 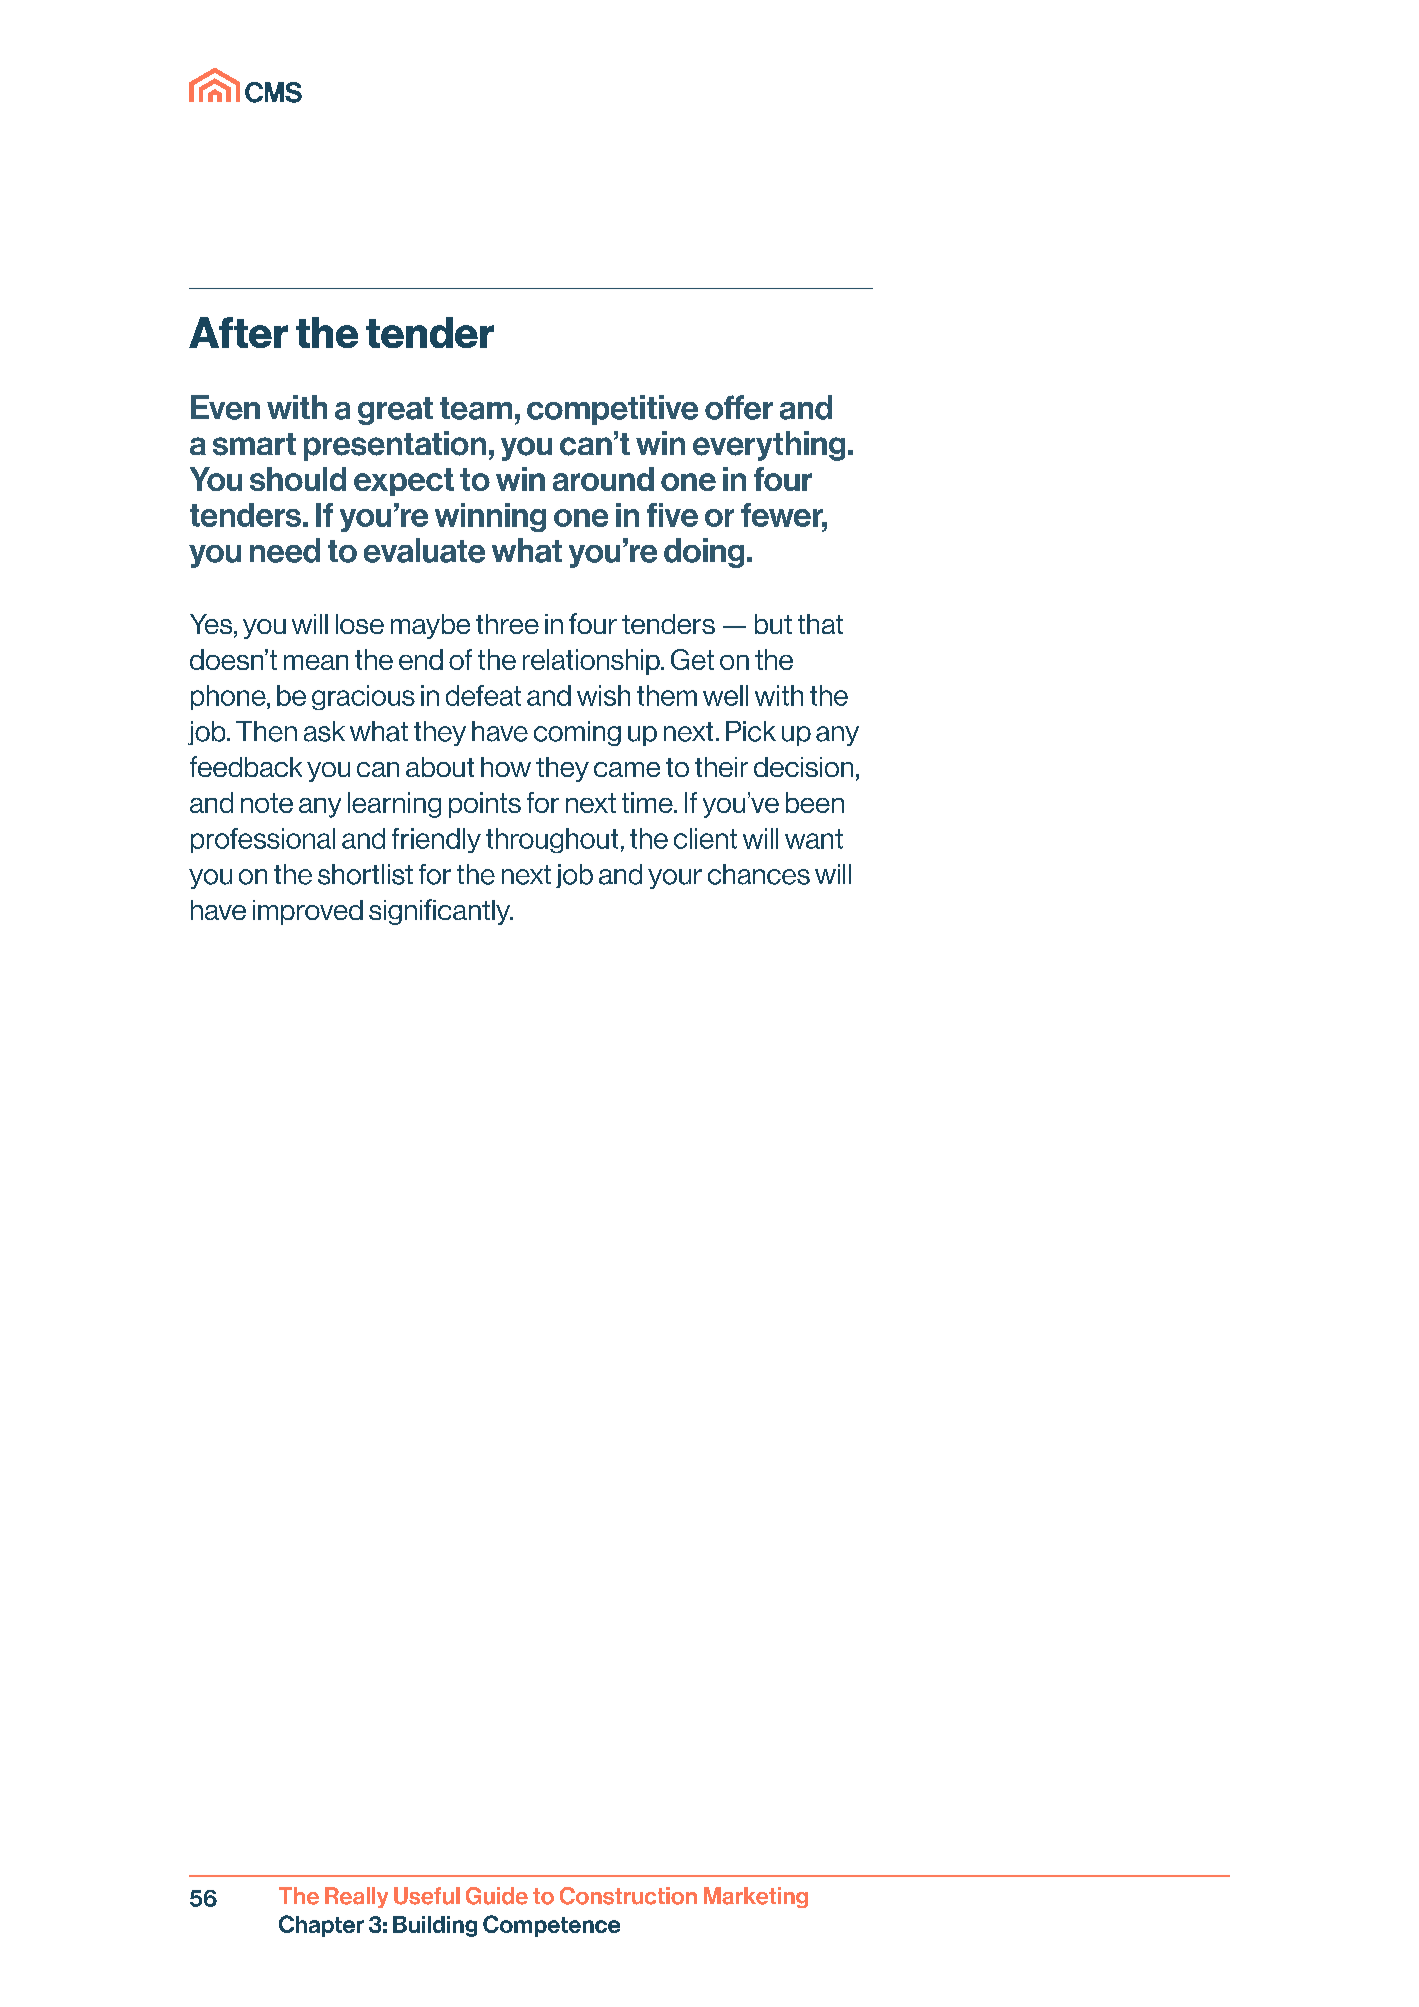 What do you see at coordinates (476, 408) in the screenshot?
I see `team` at bounding box center [476, 408].
